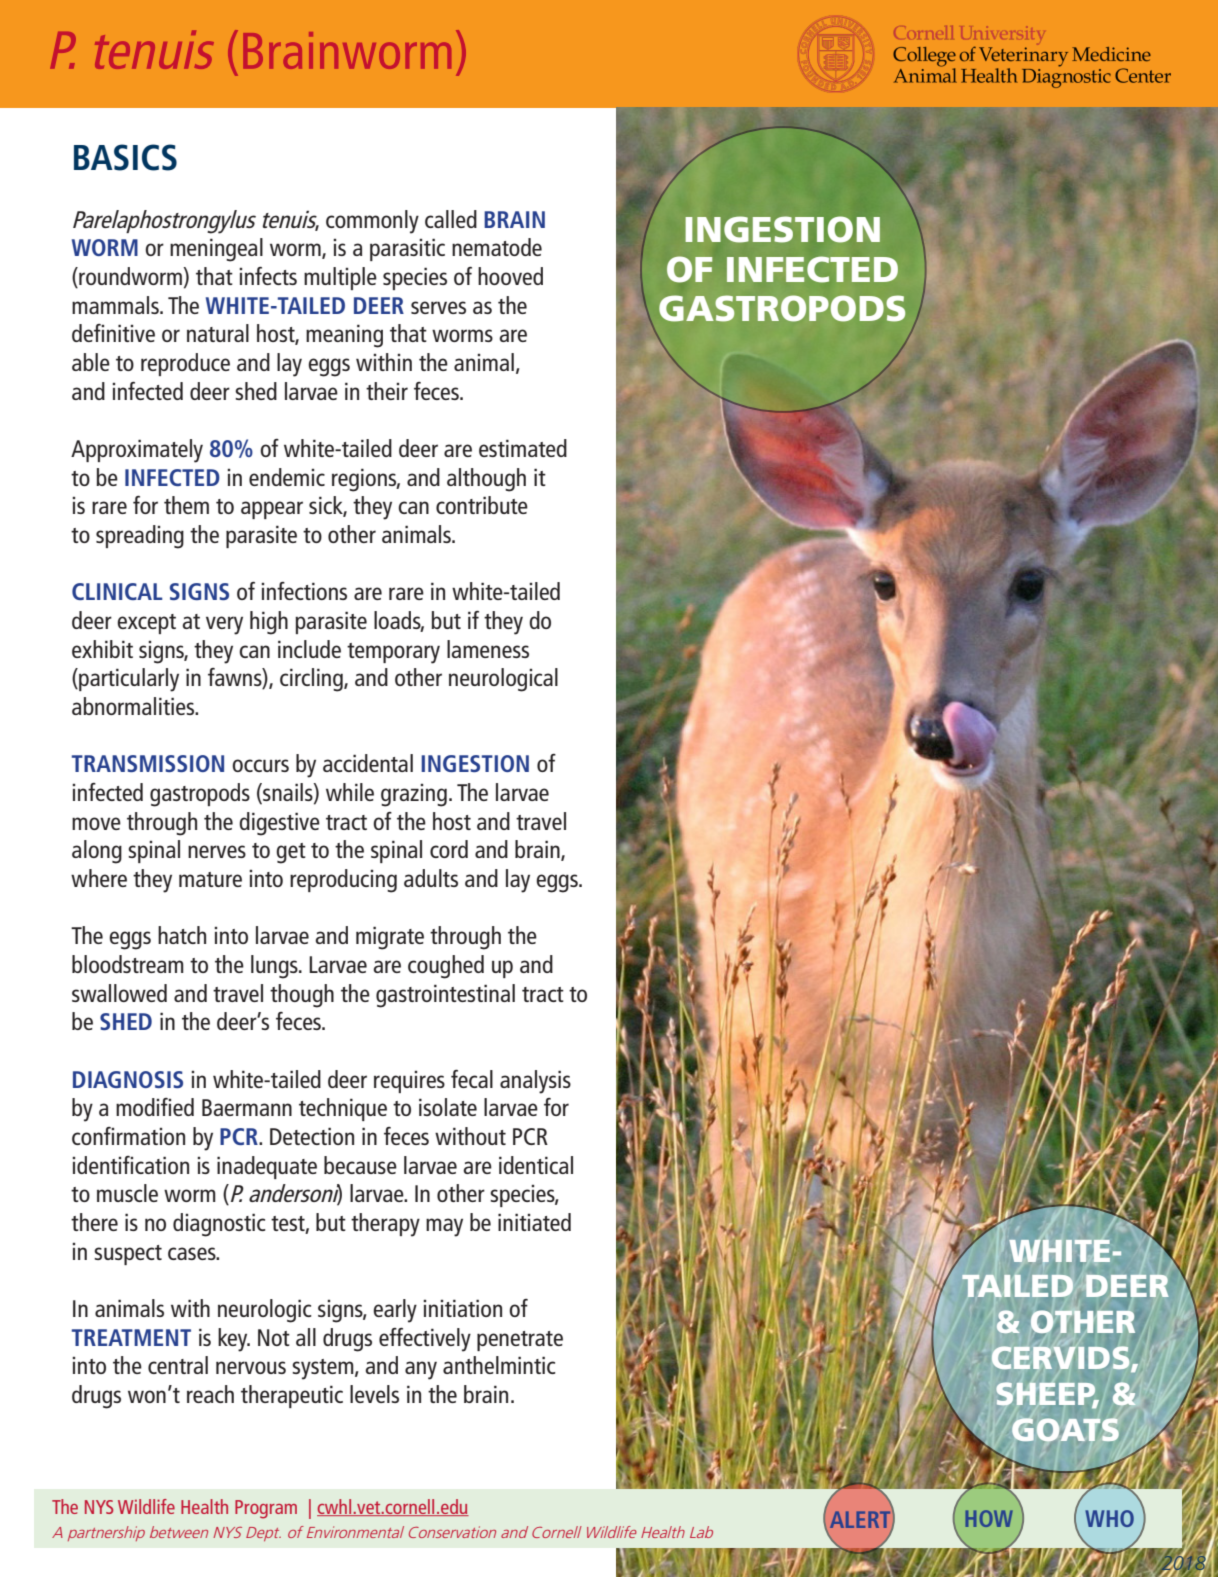 The height and width of the screenshot is (1577, 1218). Describe the element at coordinates (216, 250) in the screenshot. I see `meningeal` at that location.
